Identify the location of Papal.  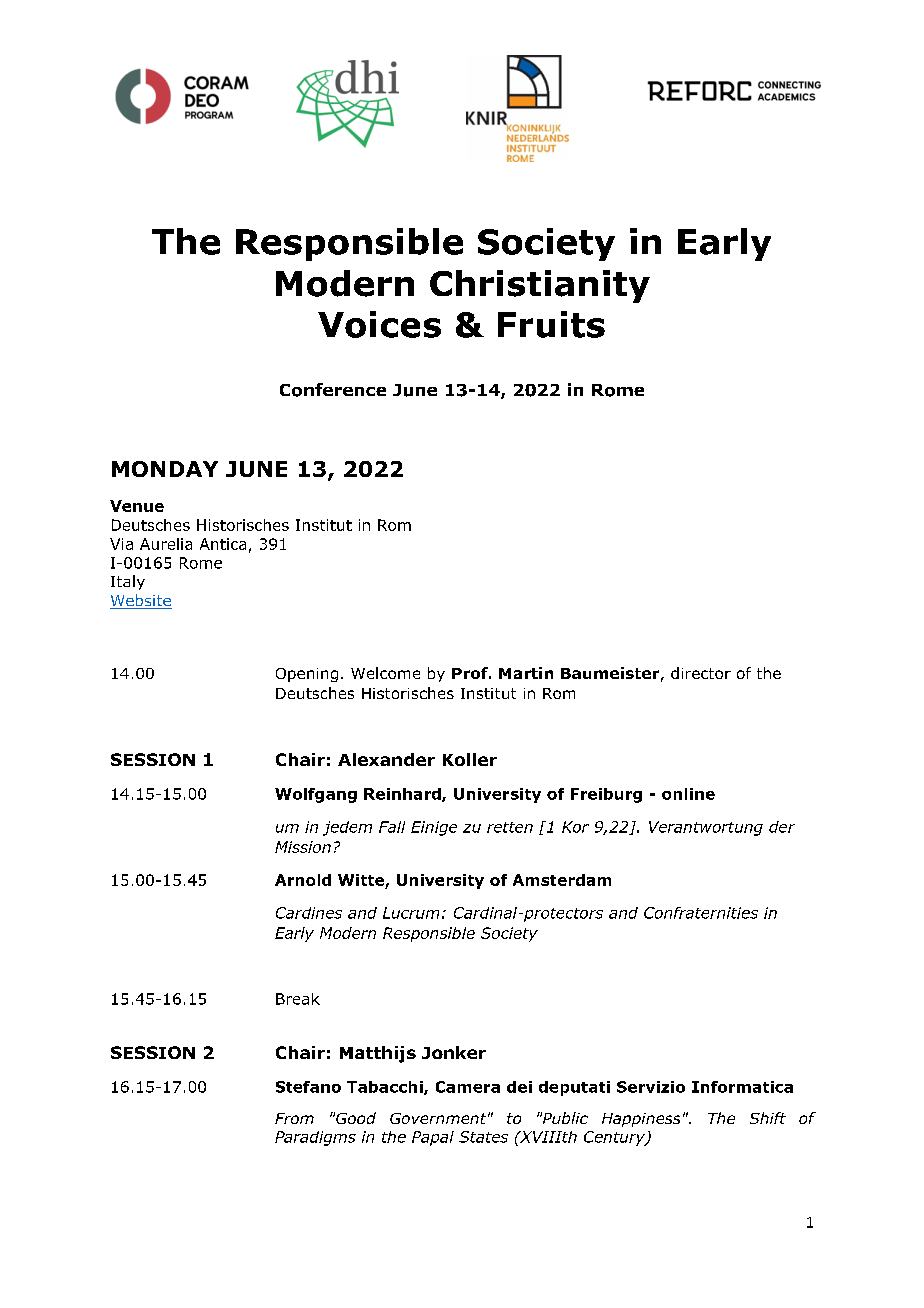
(433, 1138).
